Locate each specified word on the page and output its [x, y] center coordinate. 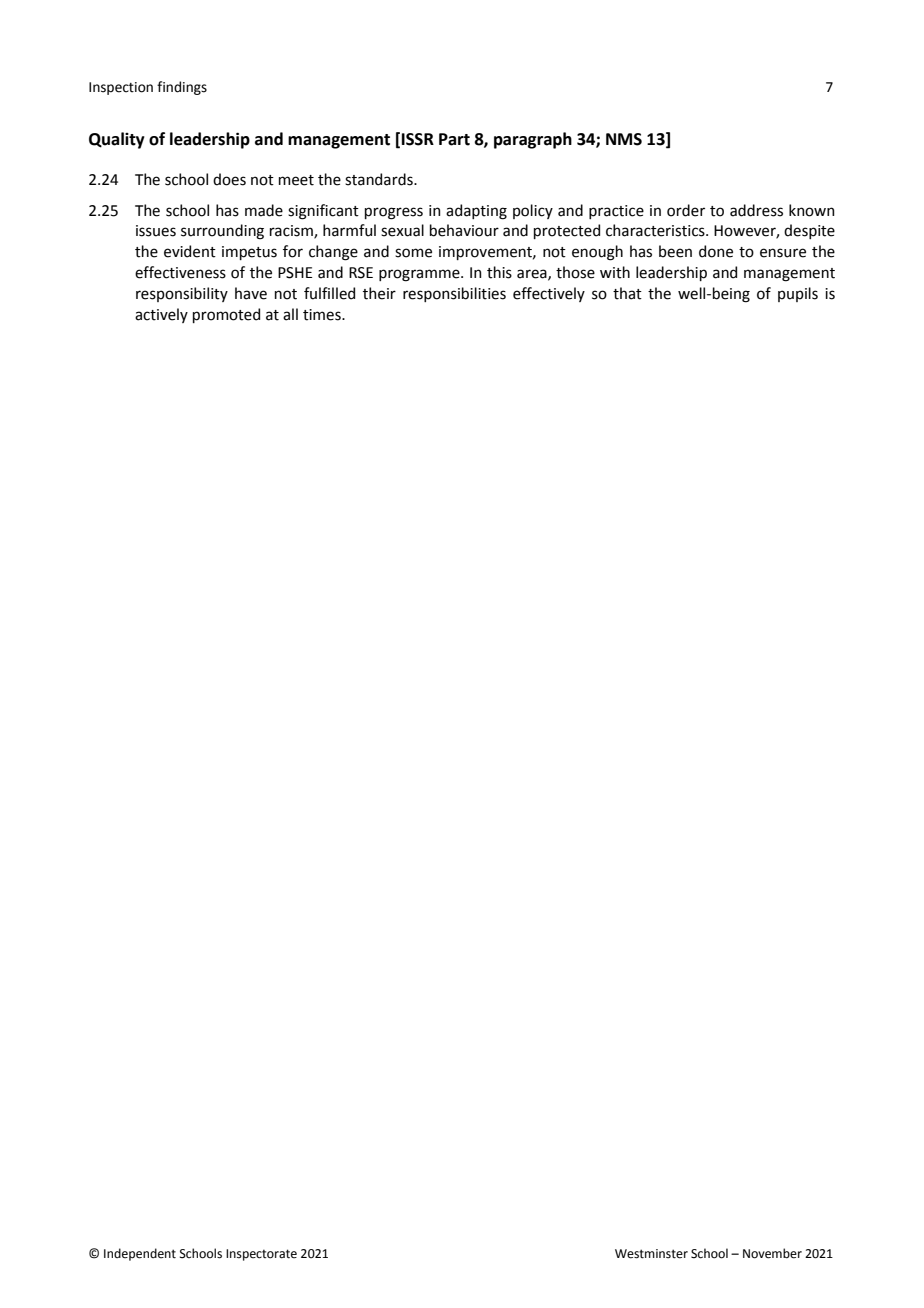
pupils [798, 294]
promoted [226, 315]
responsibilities [454, 294]
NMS [624, 139]
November [772, 1253]
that [627, 293]
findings [182, 88]
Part [454, 139]
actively [161, 315]
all [290, 314]
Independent [140, 1254]
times [323, 315]
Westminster [651, 1254]
